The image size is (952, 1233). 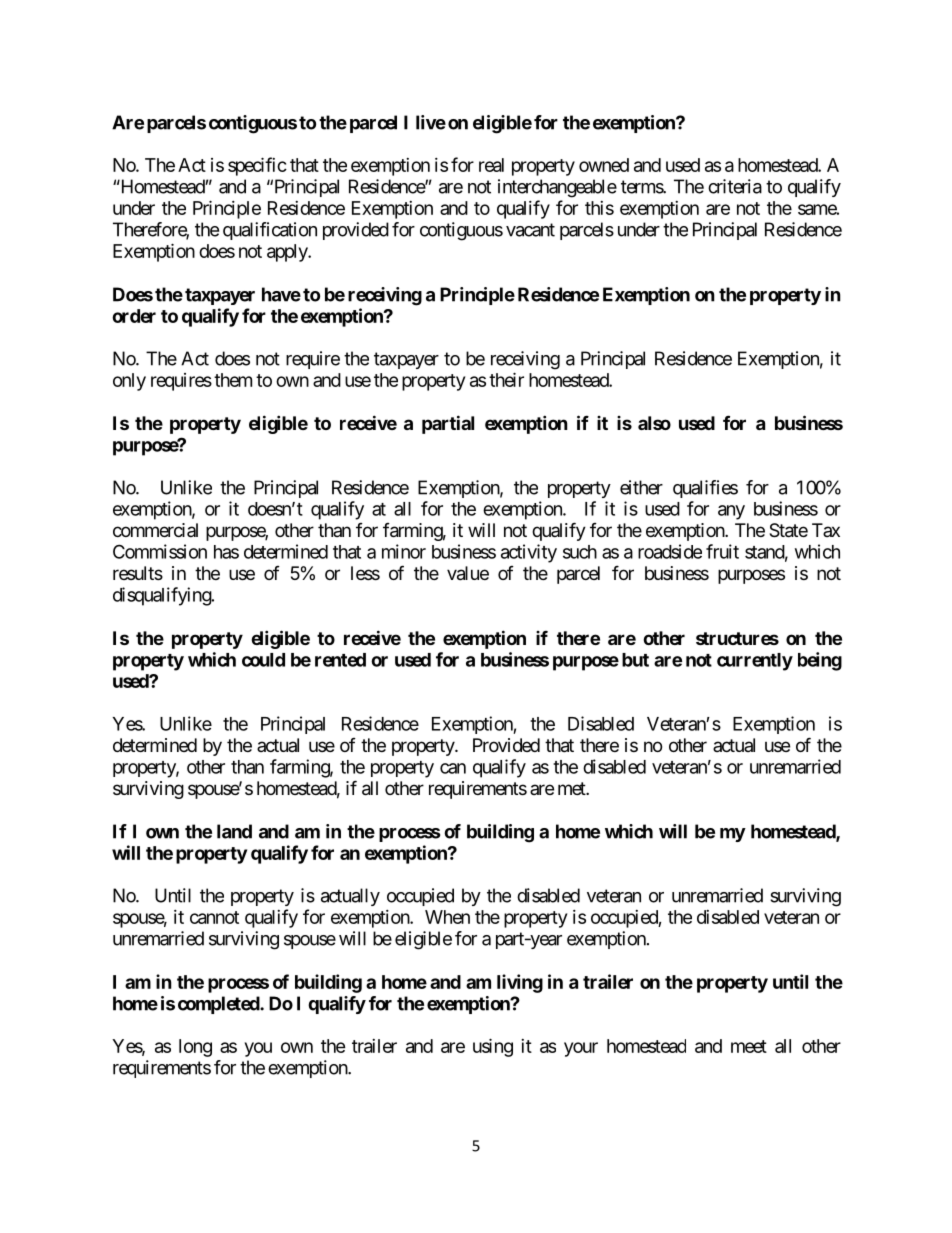 I want to click on Commission, so click(x=160, y=551).
